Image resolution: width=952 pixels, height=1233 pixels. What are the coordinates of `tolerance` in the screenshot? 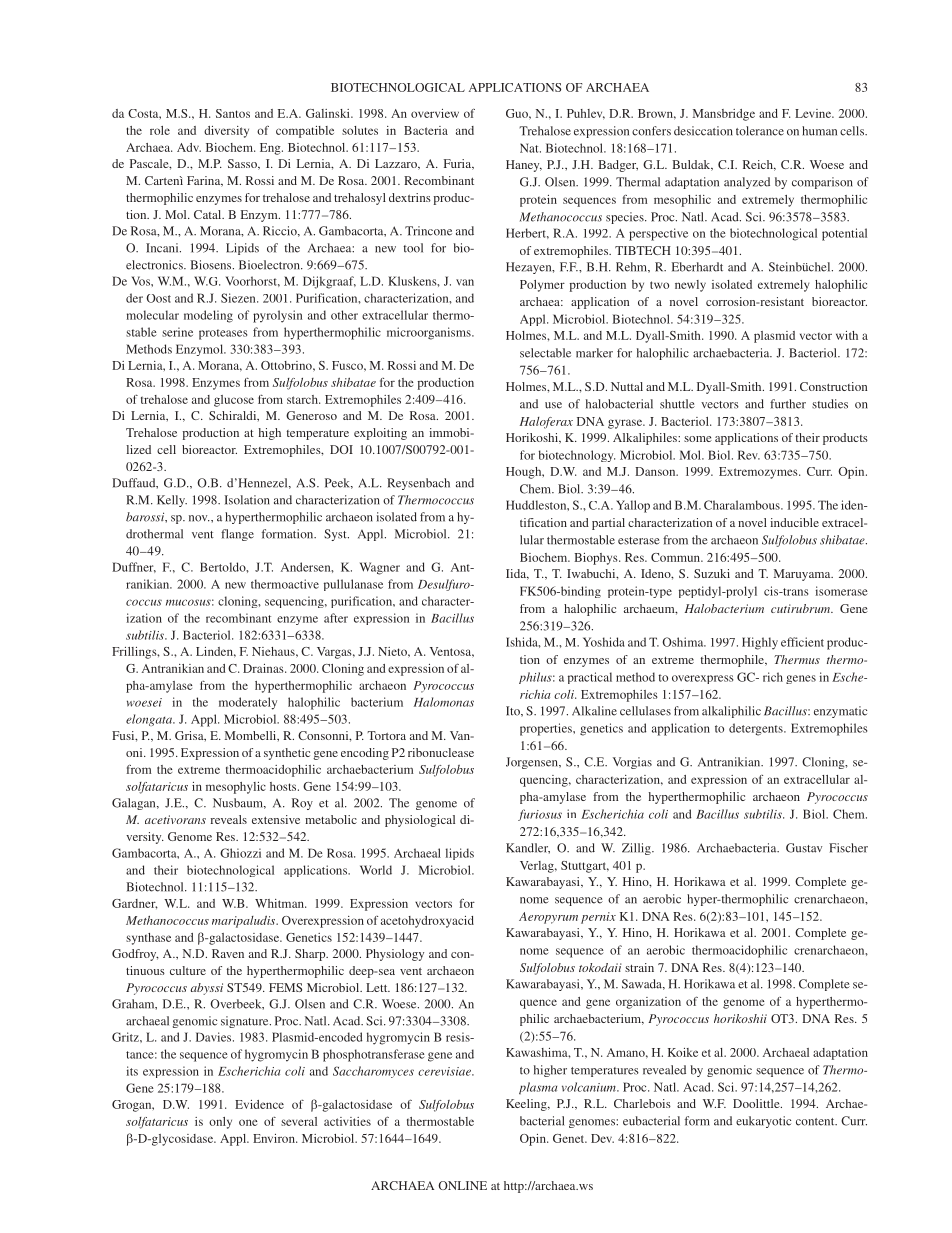 It's located at (760, 131).
